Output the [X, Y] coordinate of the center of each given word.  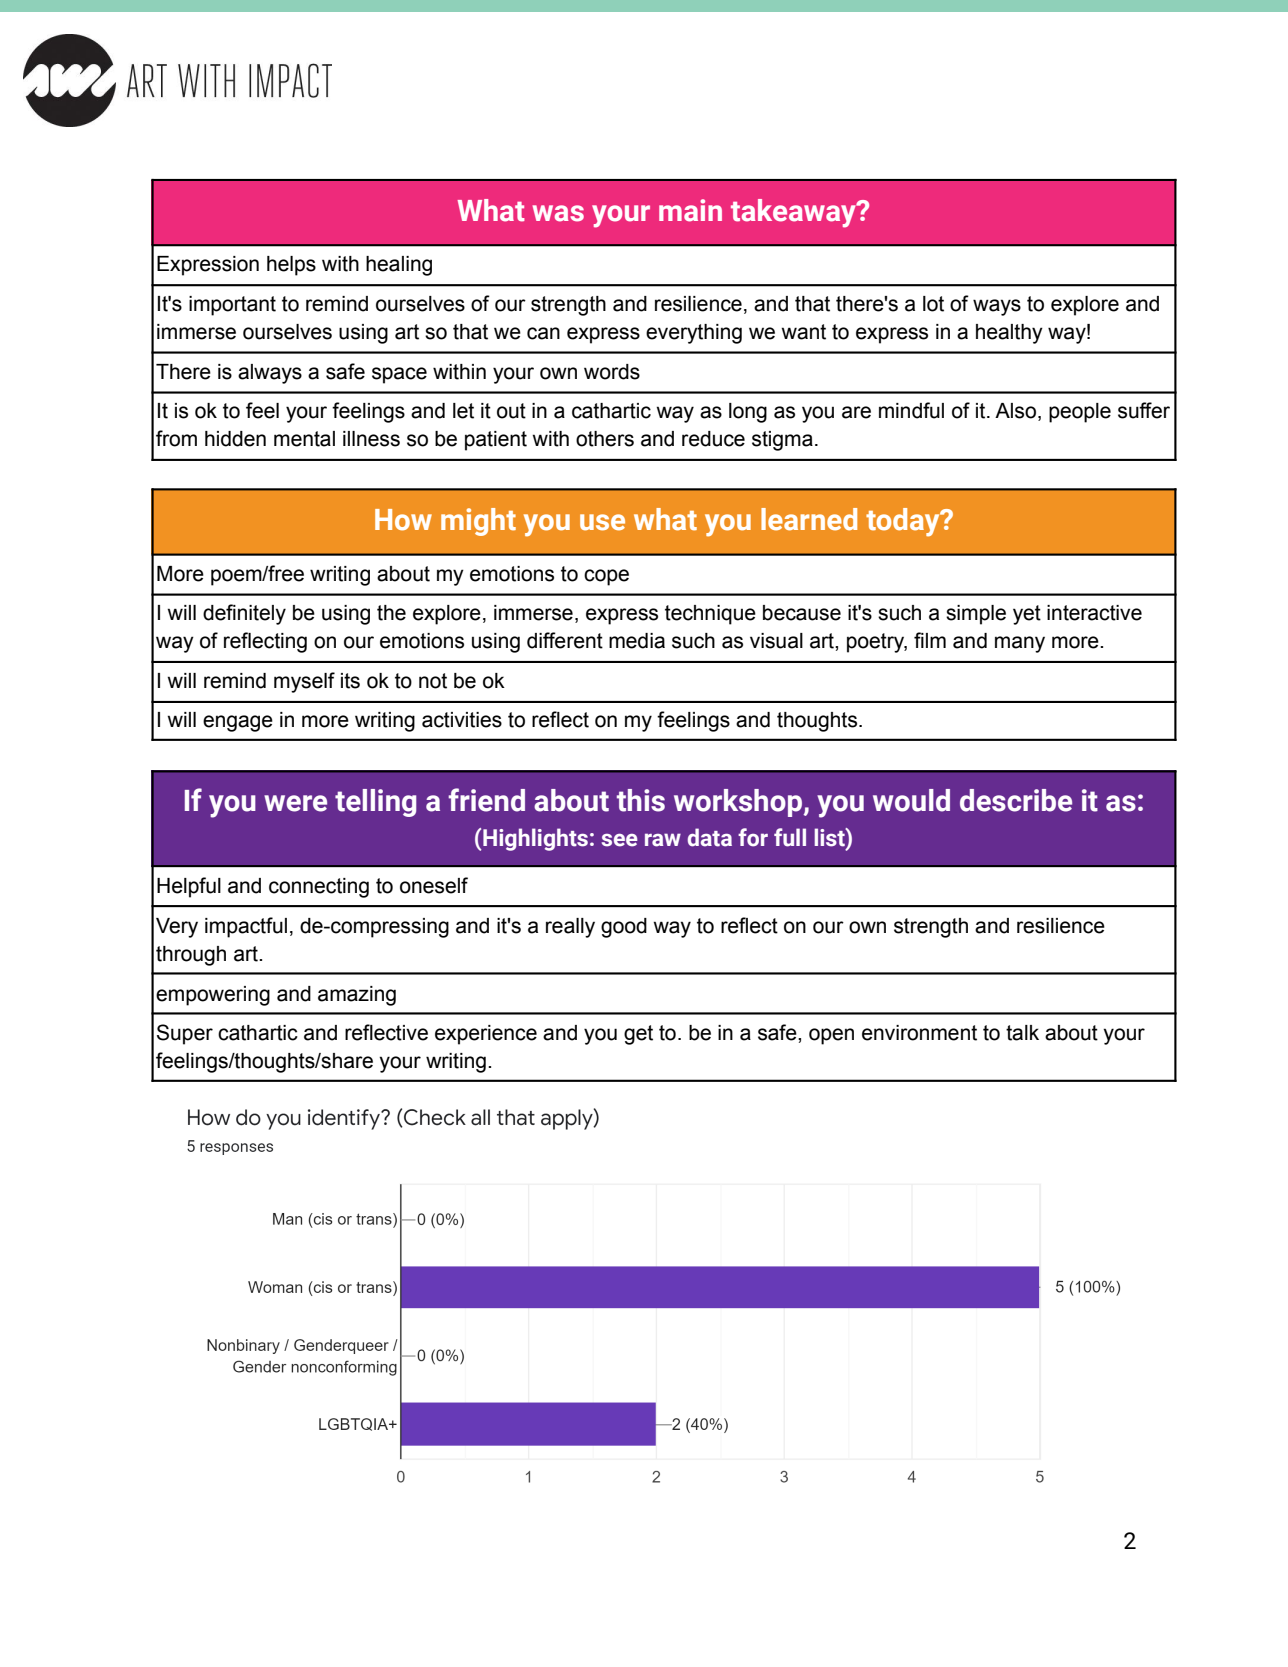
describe [1016, 800]
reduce [713, 439]
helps [291, 266]
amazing [357, 996]
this [641, 800]
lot [933, 304]
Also [1015, 411]
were [295, 803]
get [638, 1035]
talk [1022, 1033]
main [690, 210]
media [637, 641]
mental [304, 439]
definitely [244, 614]
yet [1027, 615]
